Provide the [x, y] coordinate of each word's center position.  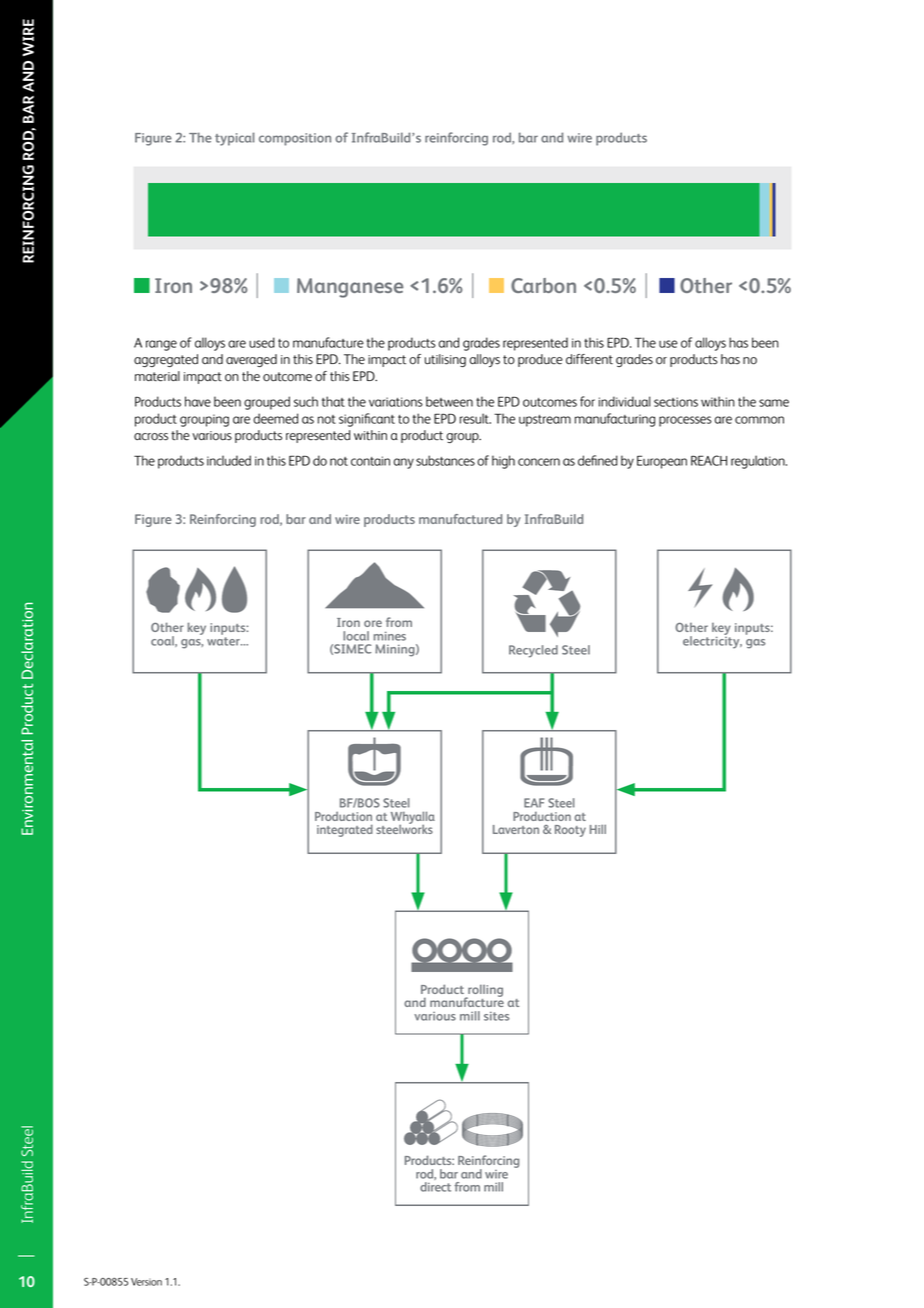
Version [146, 1282]
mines [390, 636]
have [198, 401]
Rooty [570, 831]
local [356, 636]
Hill [598, 829]
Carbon [543, 285]
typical [234, 139]
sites [496, 1016]
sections [676, 402]
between [449, 401]
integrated [345, 830]
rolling [484, 991]
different [589, 359]
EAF [534, 803]
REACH [709, 460]
